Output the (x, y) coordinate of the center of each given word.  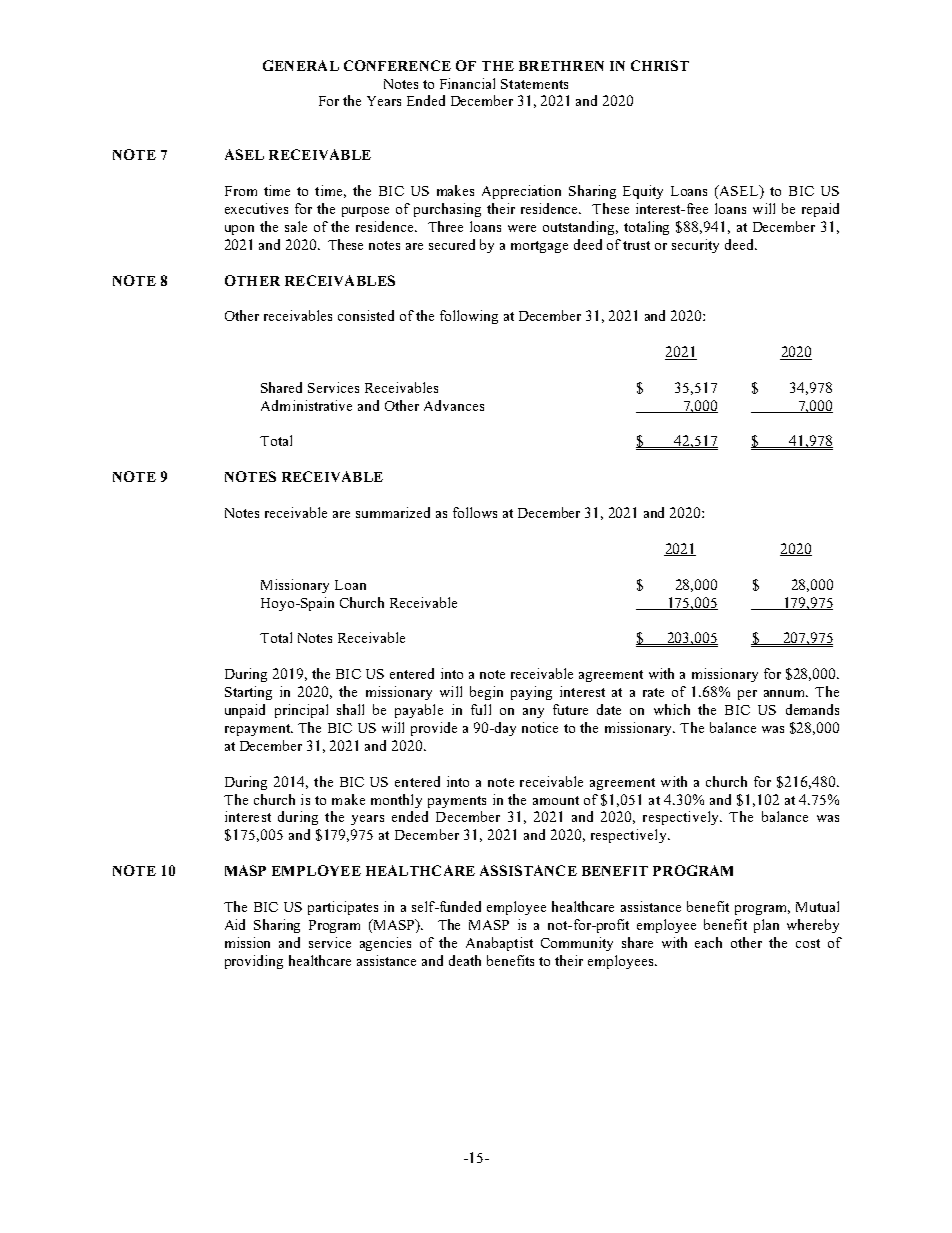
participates (343, 908)
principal (301, 711)
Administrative (306, 405)
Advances (454, 405)
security (695, 246)
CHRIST (660, 65)
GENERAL (301, 65)
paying (531, 693)
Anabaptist (499, 944)
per (747, 695)
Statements (534, 84)
